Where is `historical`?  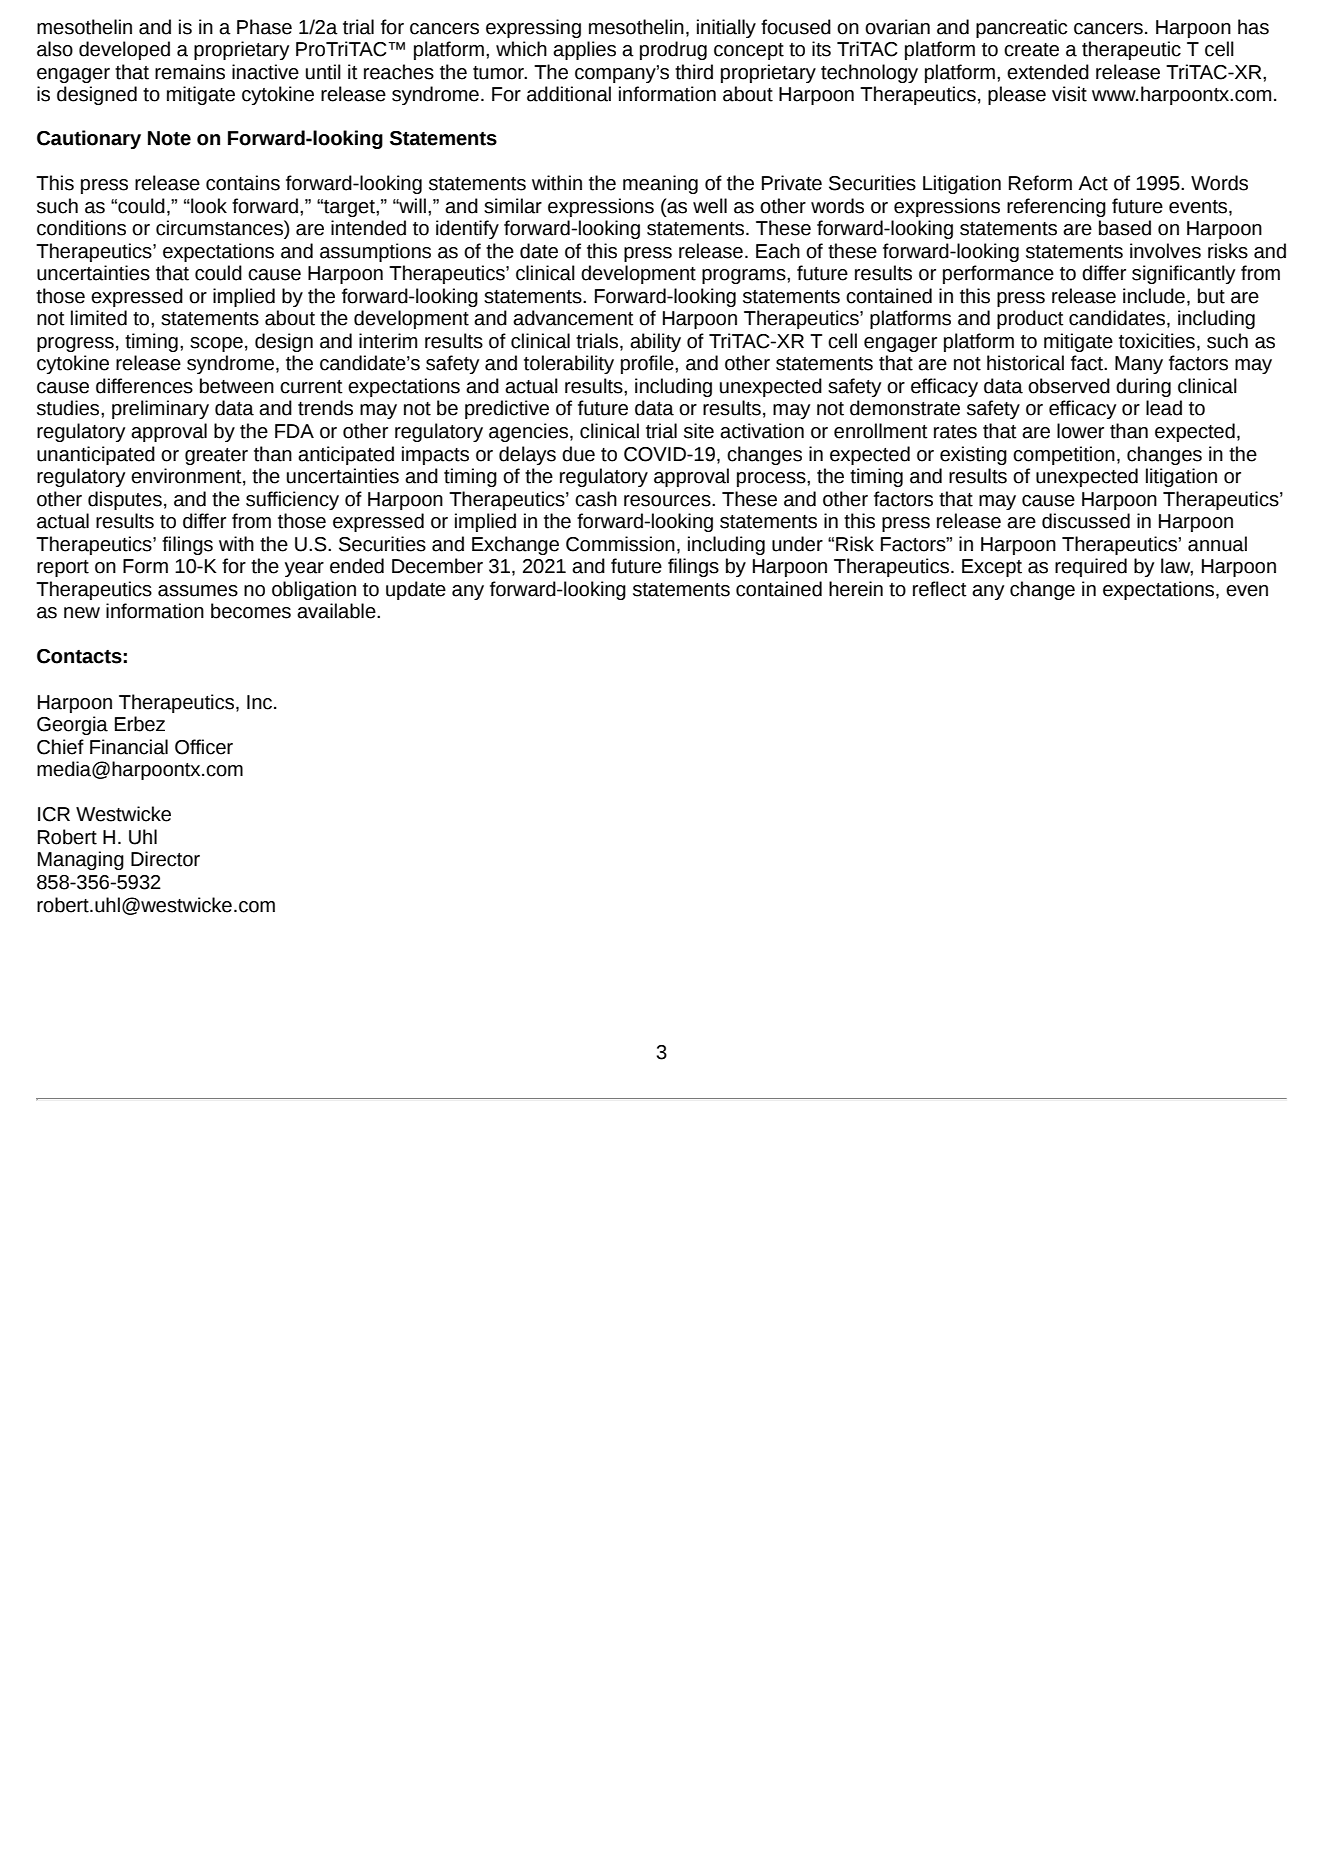 historical is located at coordinates (1025, 363).
